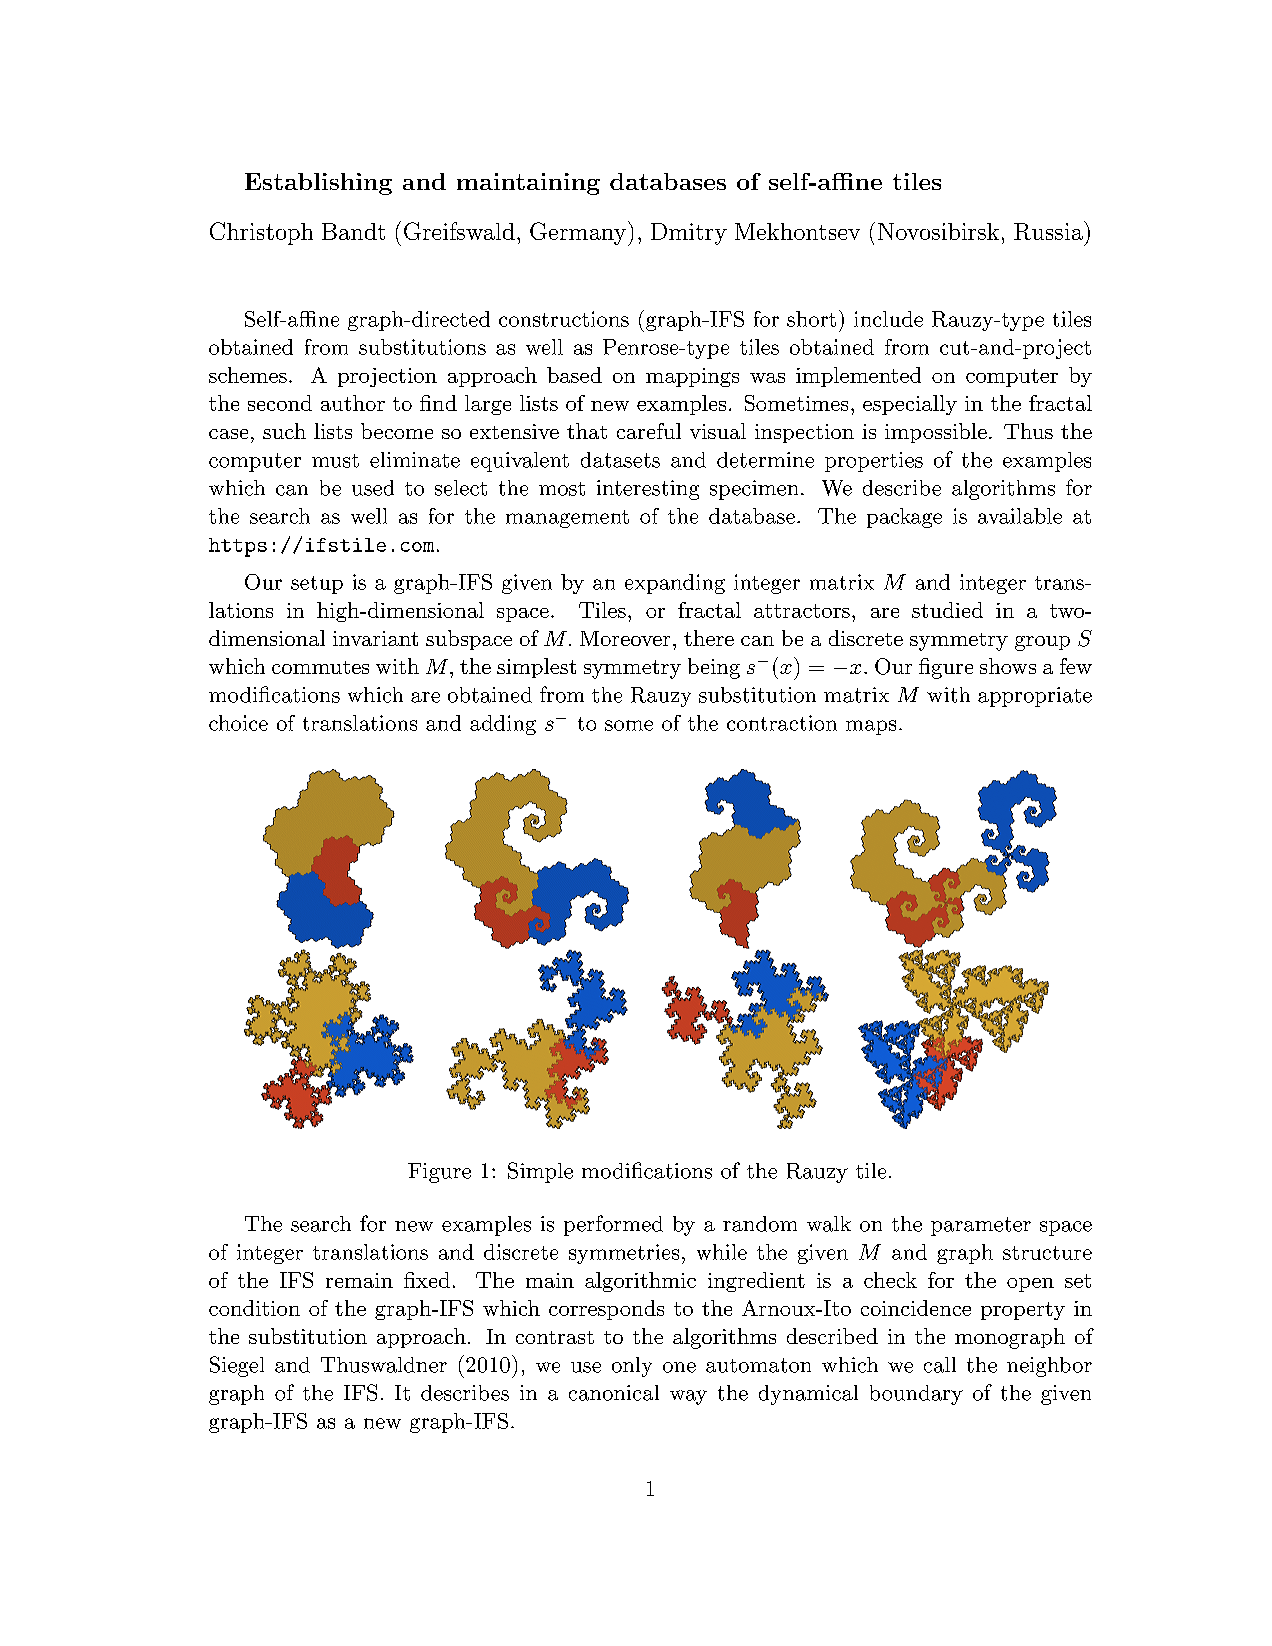 Image resolution: width=1272 pixels, height=1646 pixels. What do you see at coordinates (427, 1280) in the page?
I see `fixed` at bounding box center [427, 1280].
